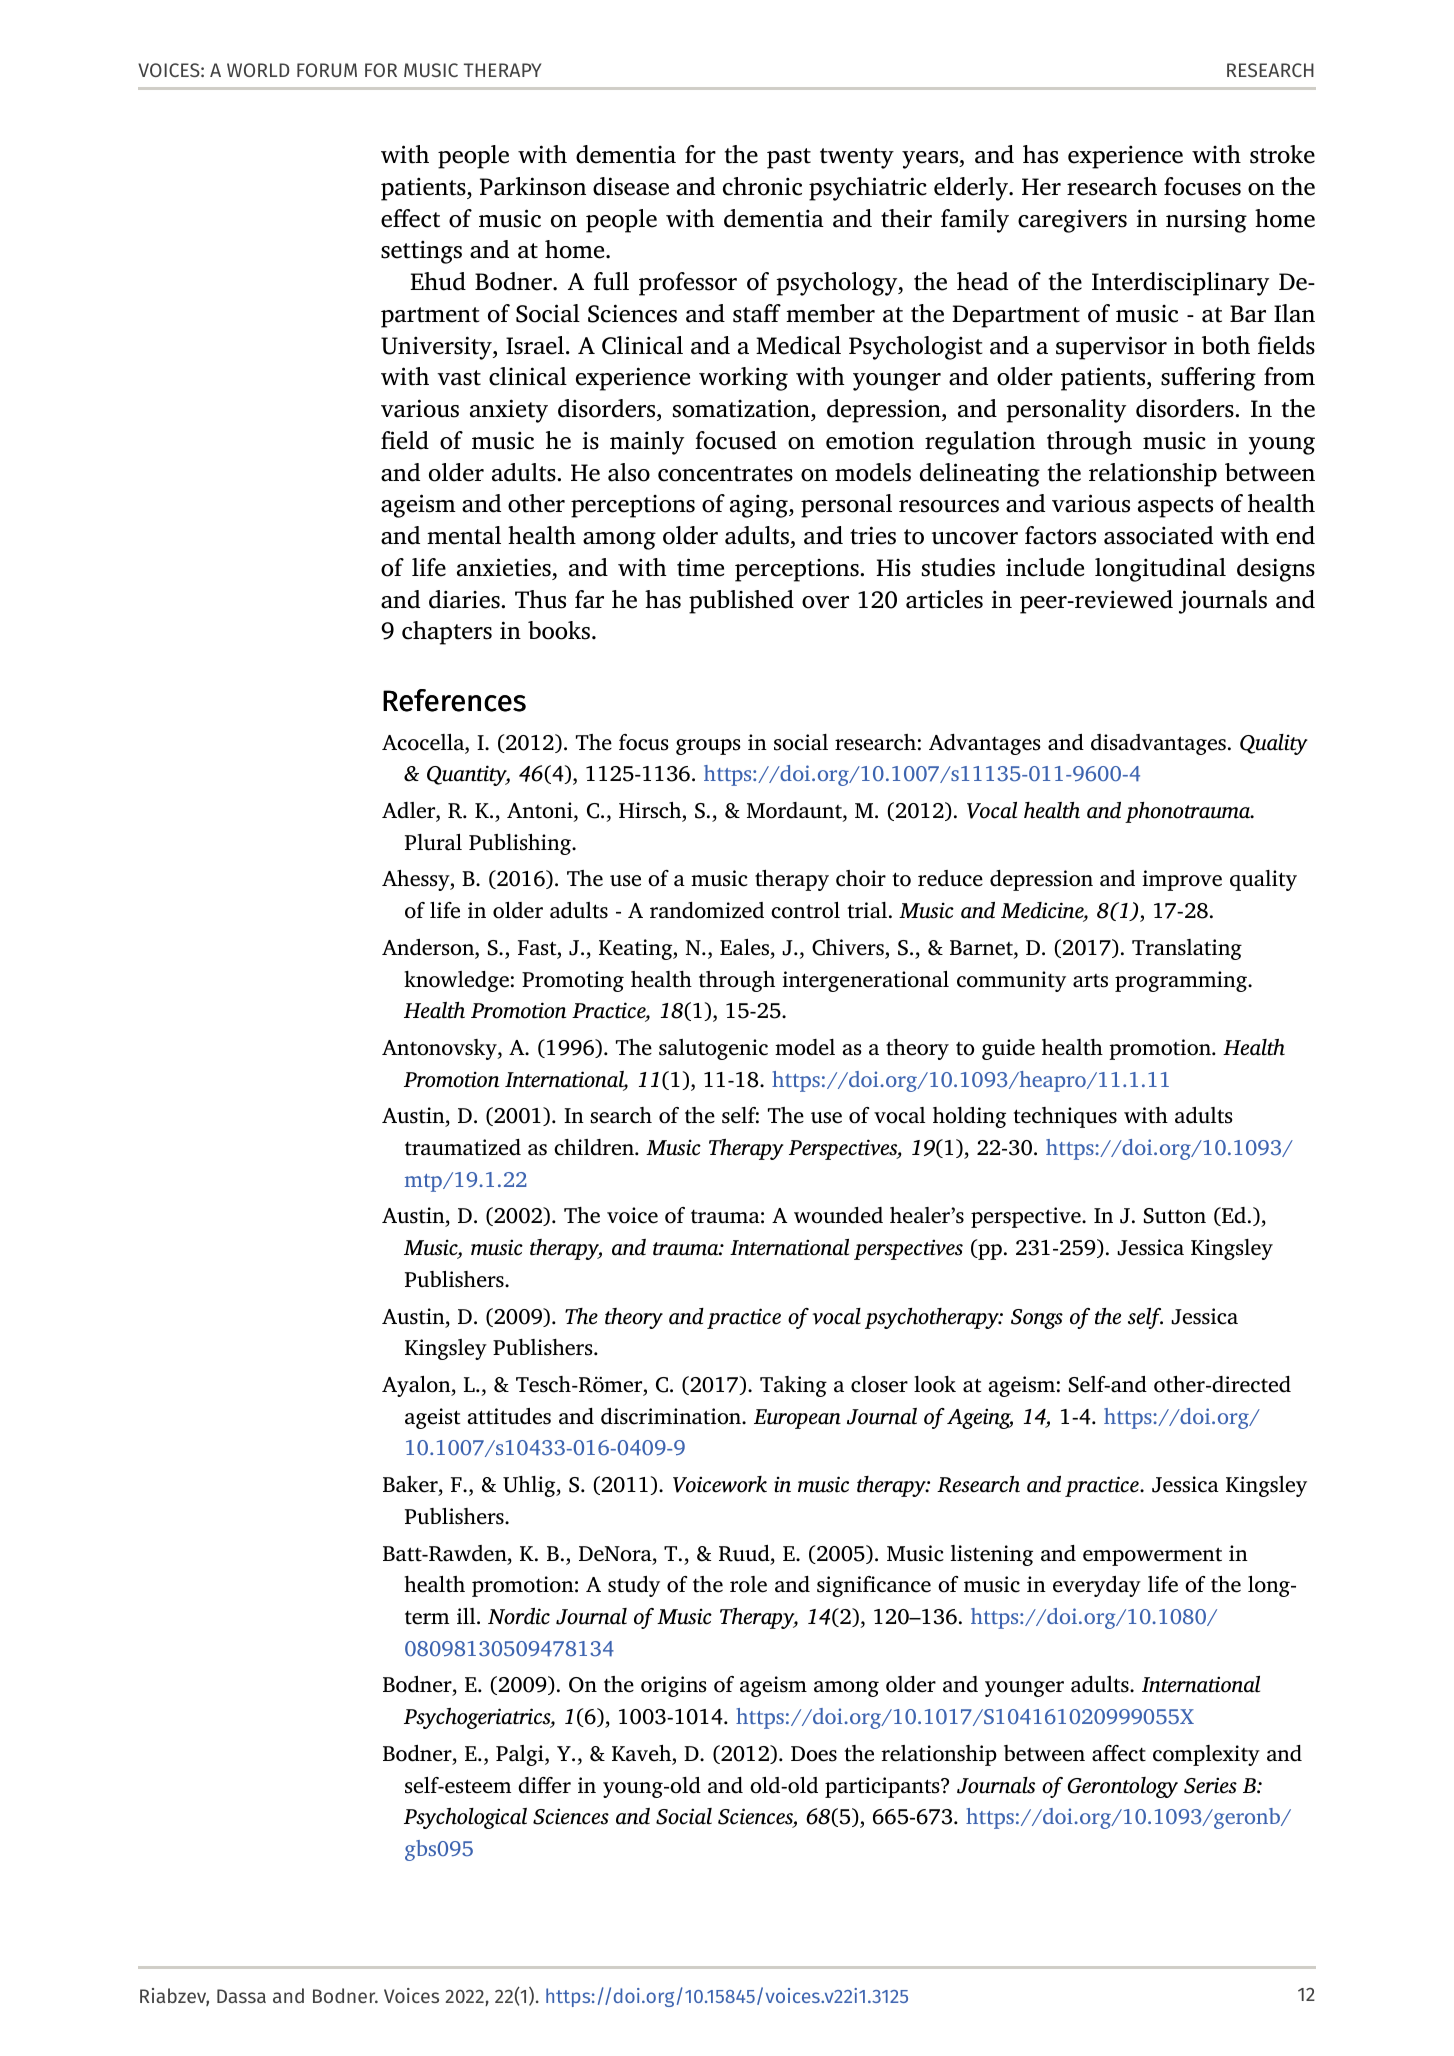  I want to click on associated, so click(1158, 535).
